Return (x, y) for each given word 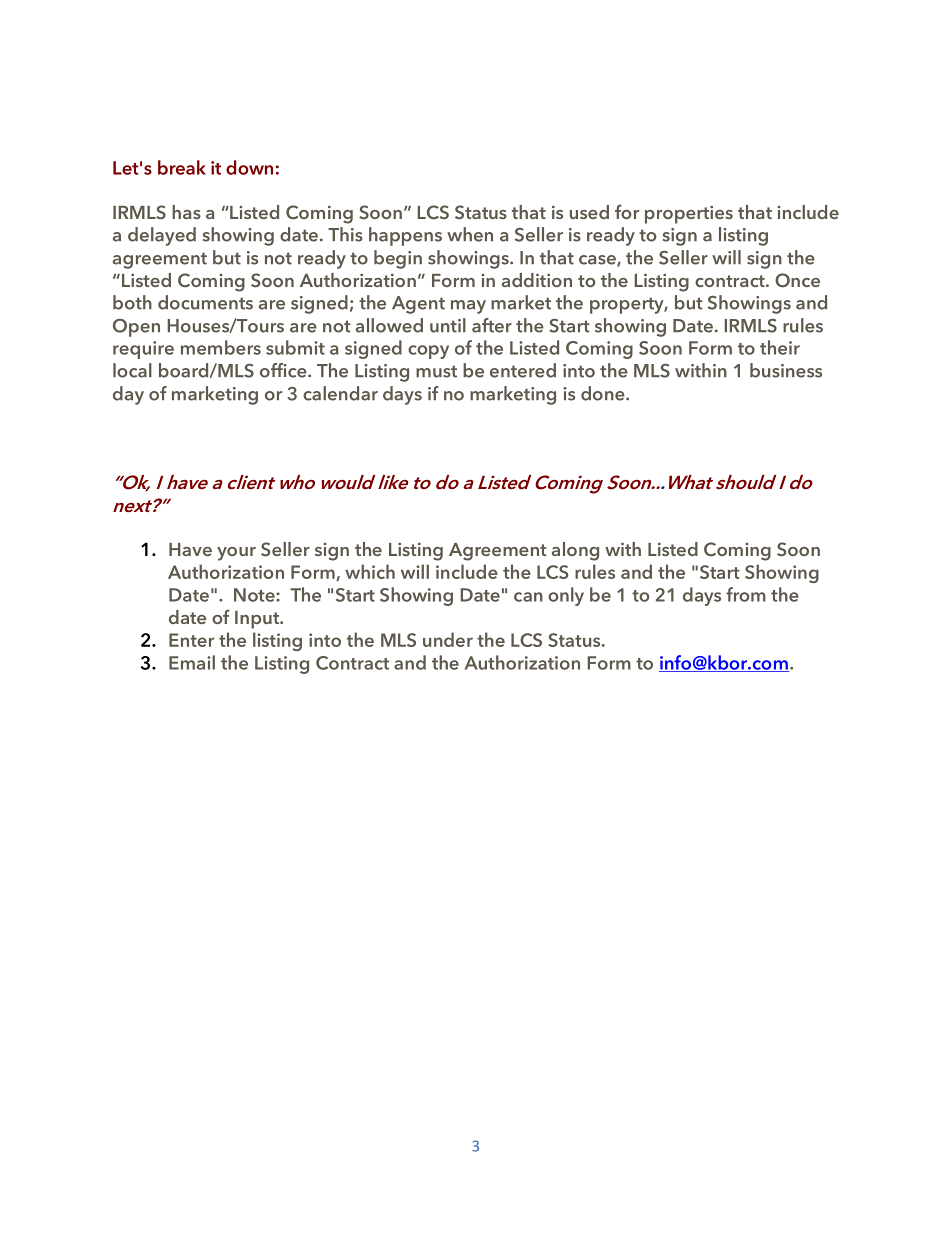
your (236, 554)
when (470, 234)
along (575, 551)
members (221, 347)
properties (689, 214)
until (448, 325)
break (182, 167)
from (746, 594)
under (448, 639)
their (780, 347)
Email (192, 662)
